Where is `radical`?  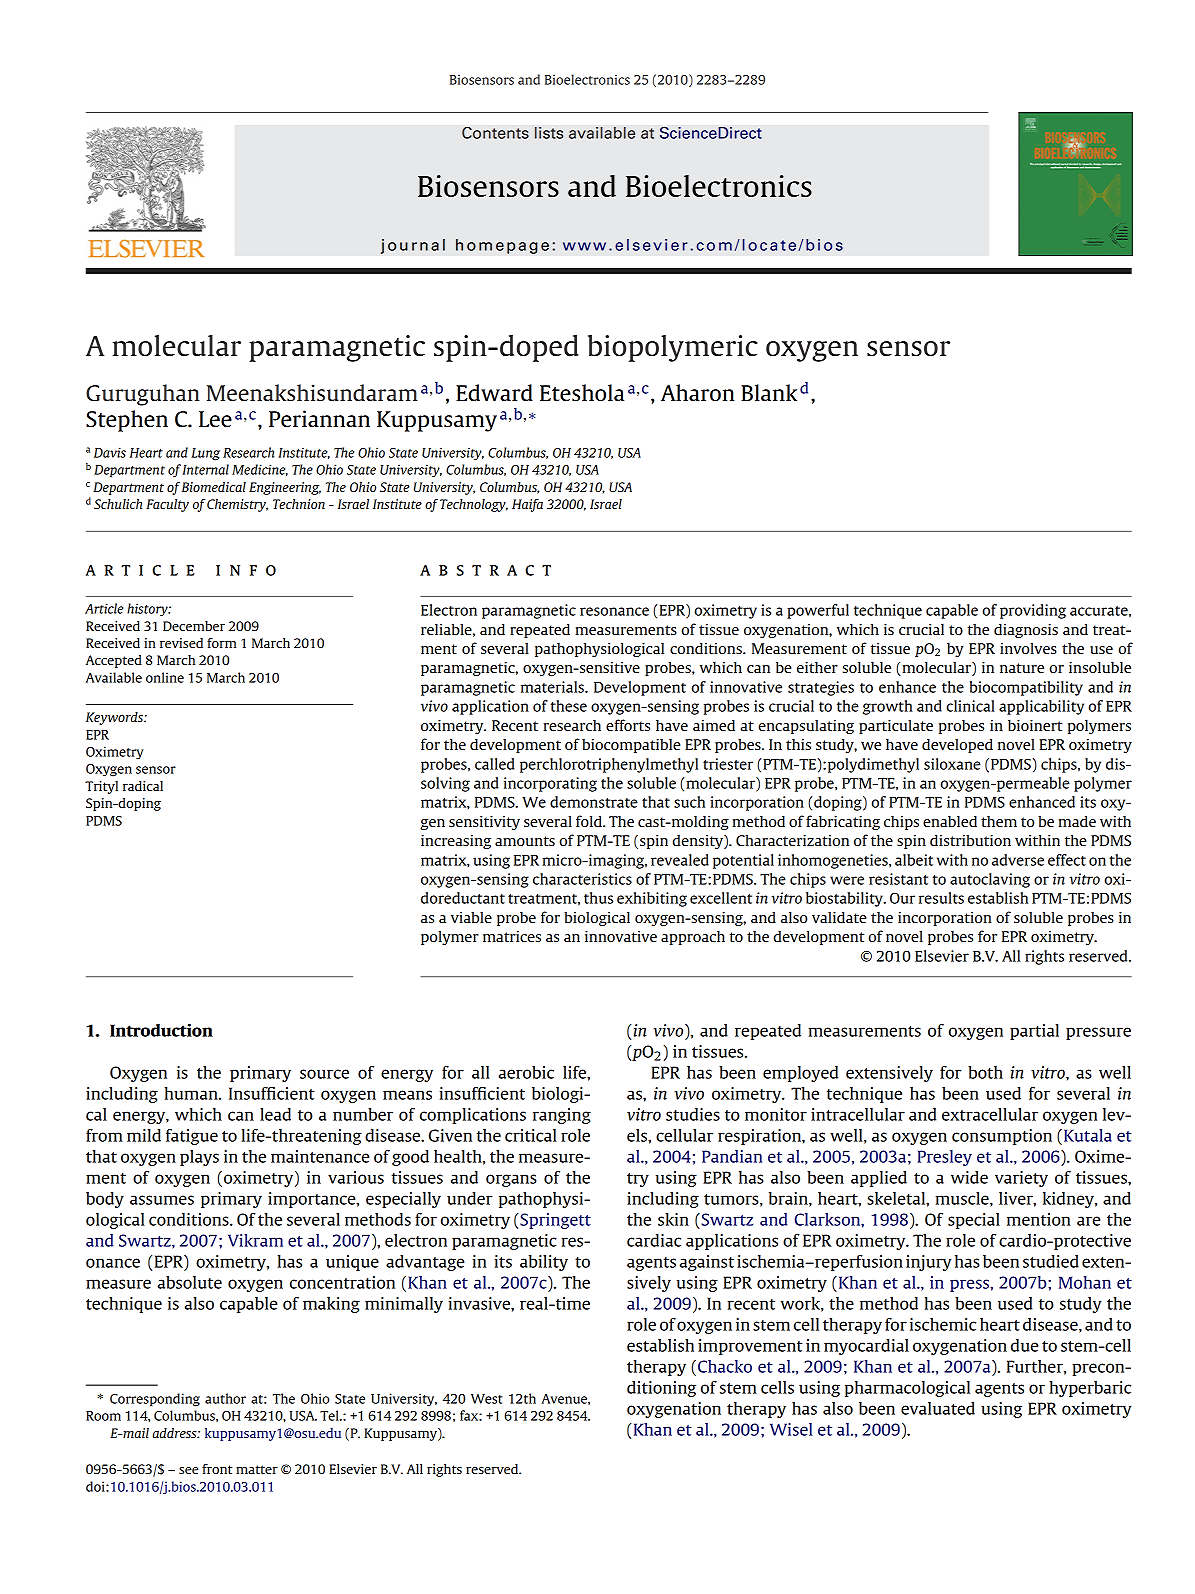
radical is located at coordinates (143, 786).
